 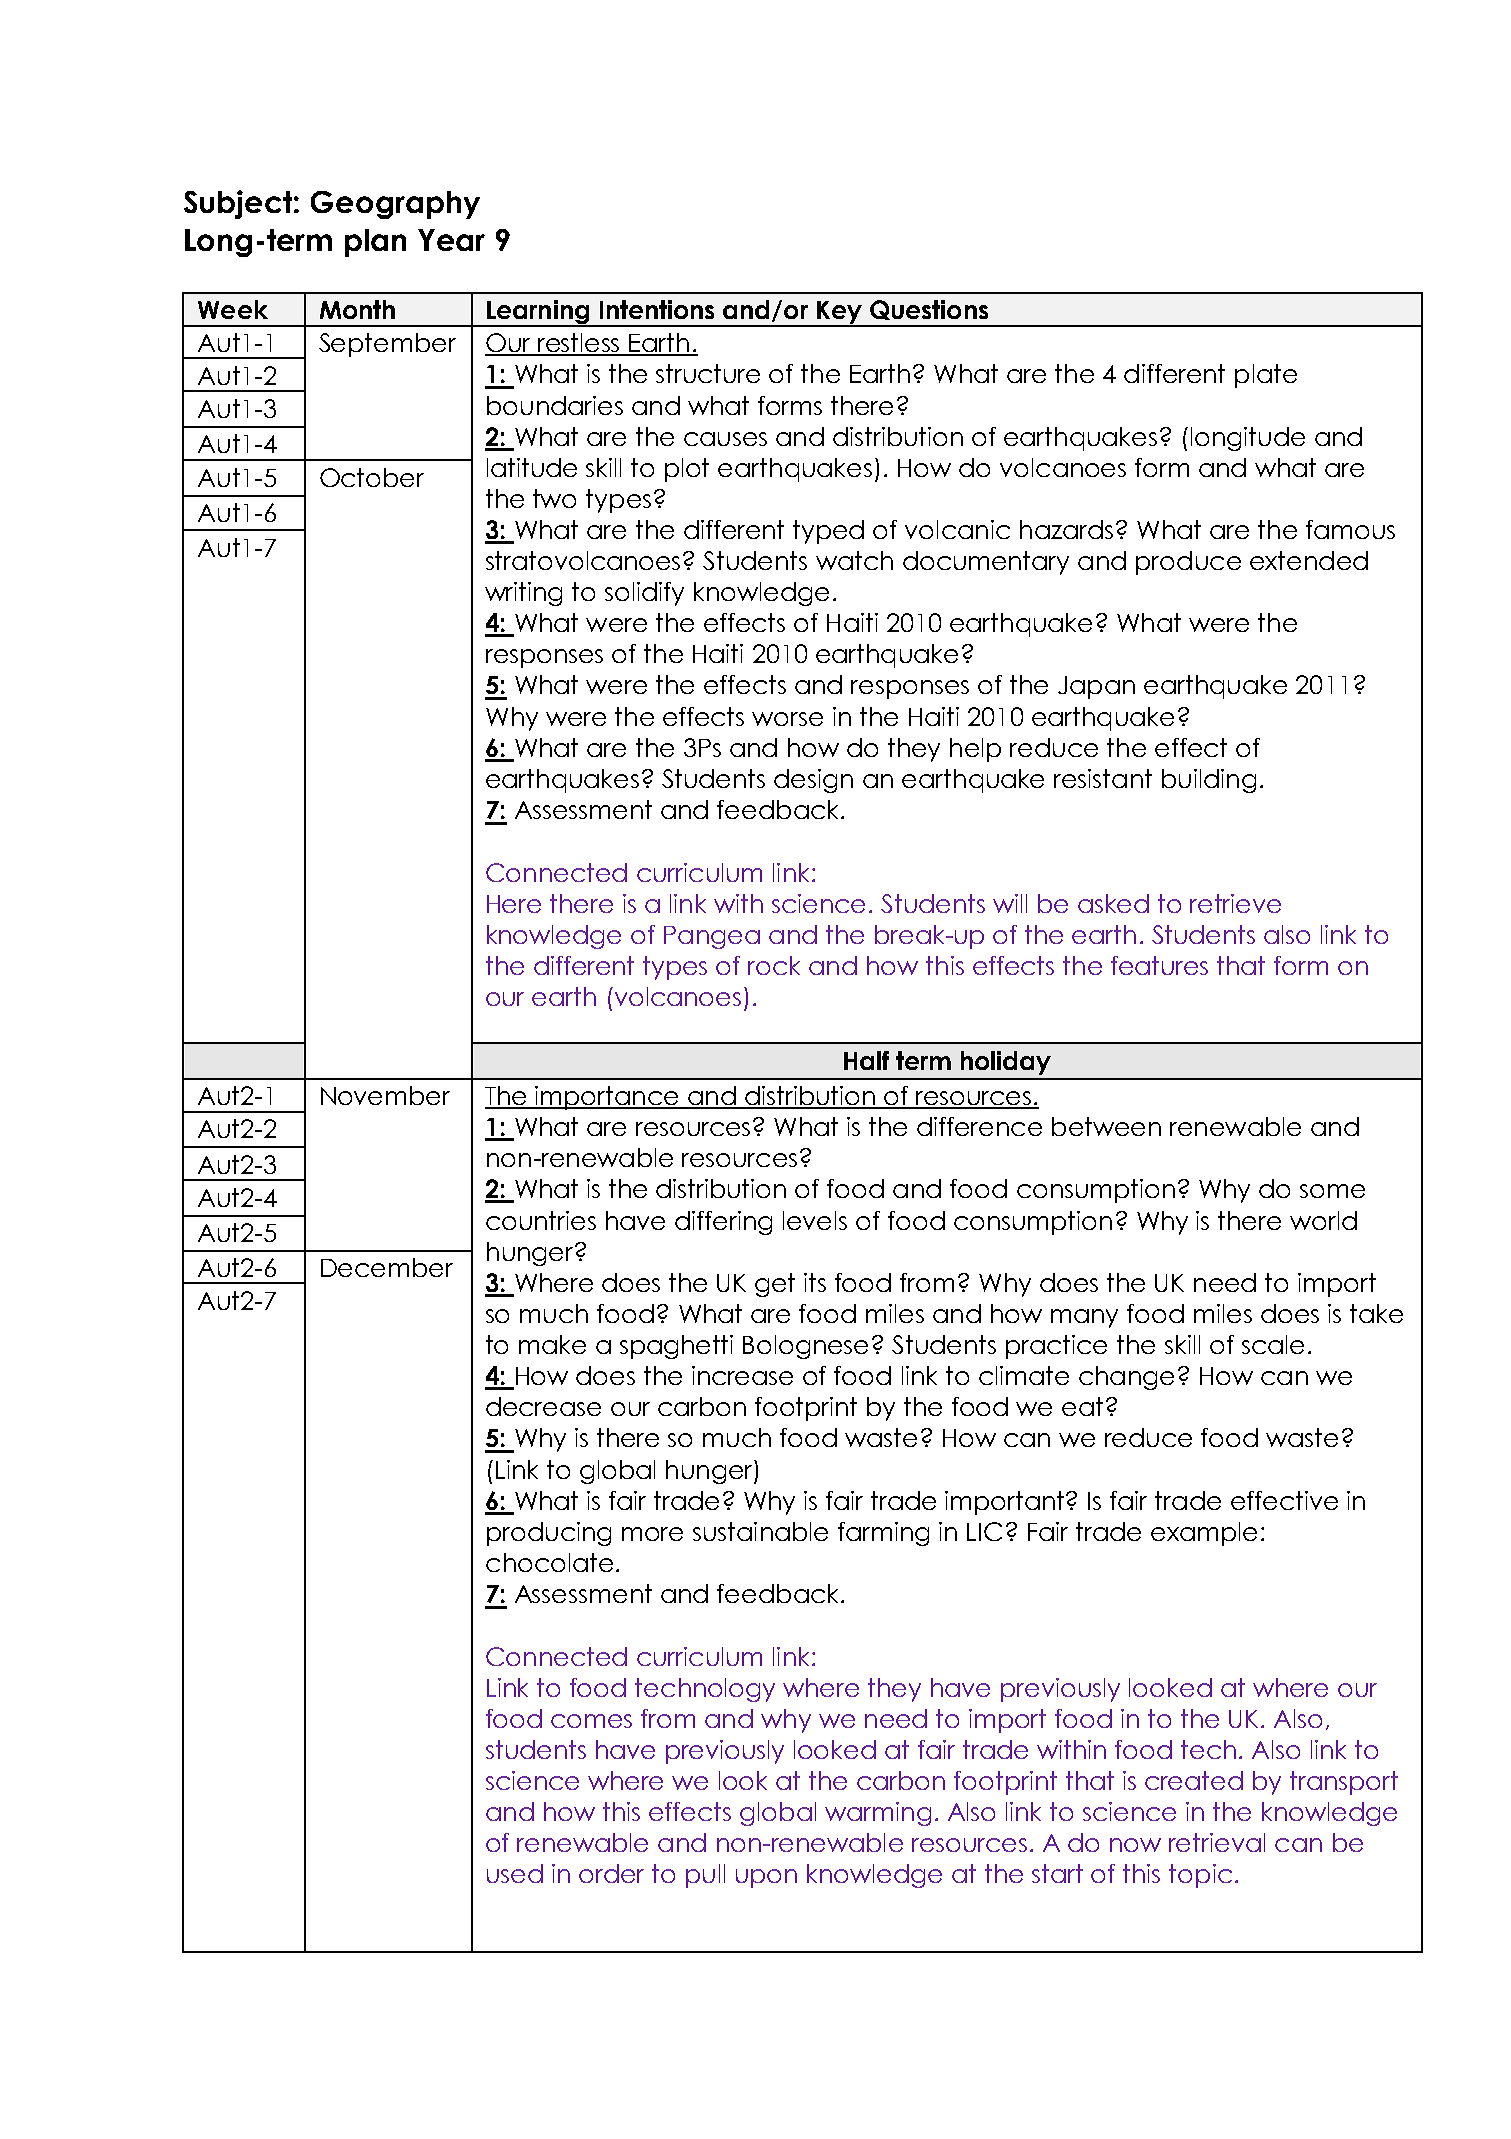 I want to click on plate, so click(x=1266, y=376).
